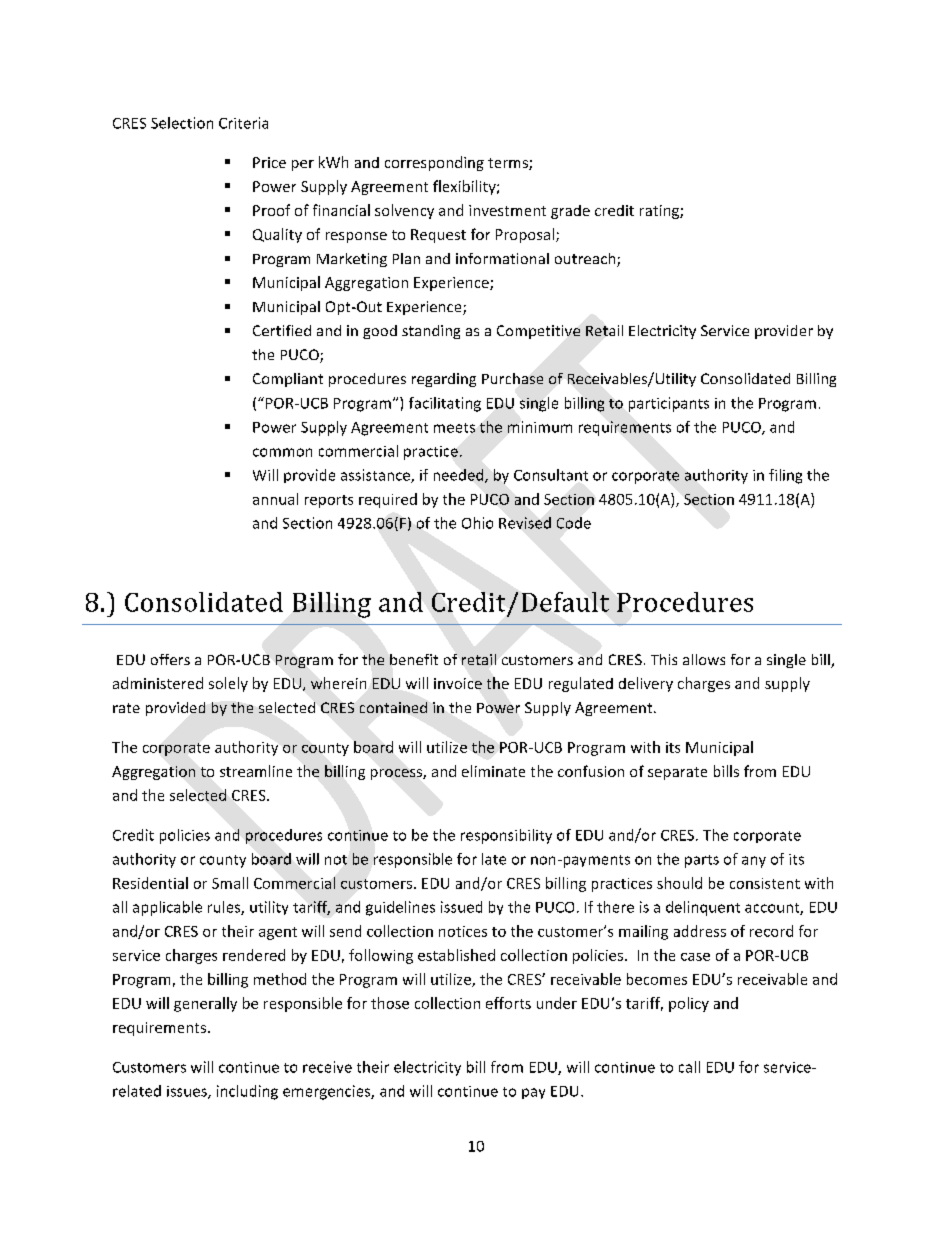 Image resolution: width=952 pixels, height=1233 pixels. What do you see at coordinates (444, 380) in the screenshot?
I see `regarding` at bounding box center [444, 380].
